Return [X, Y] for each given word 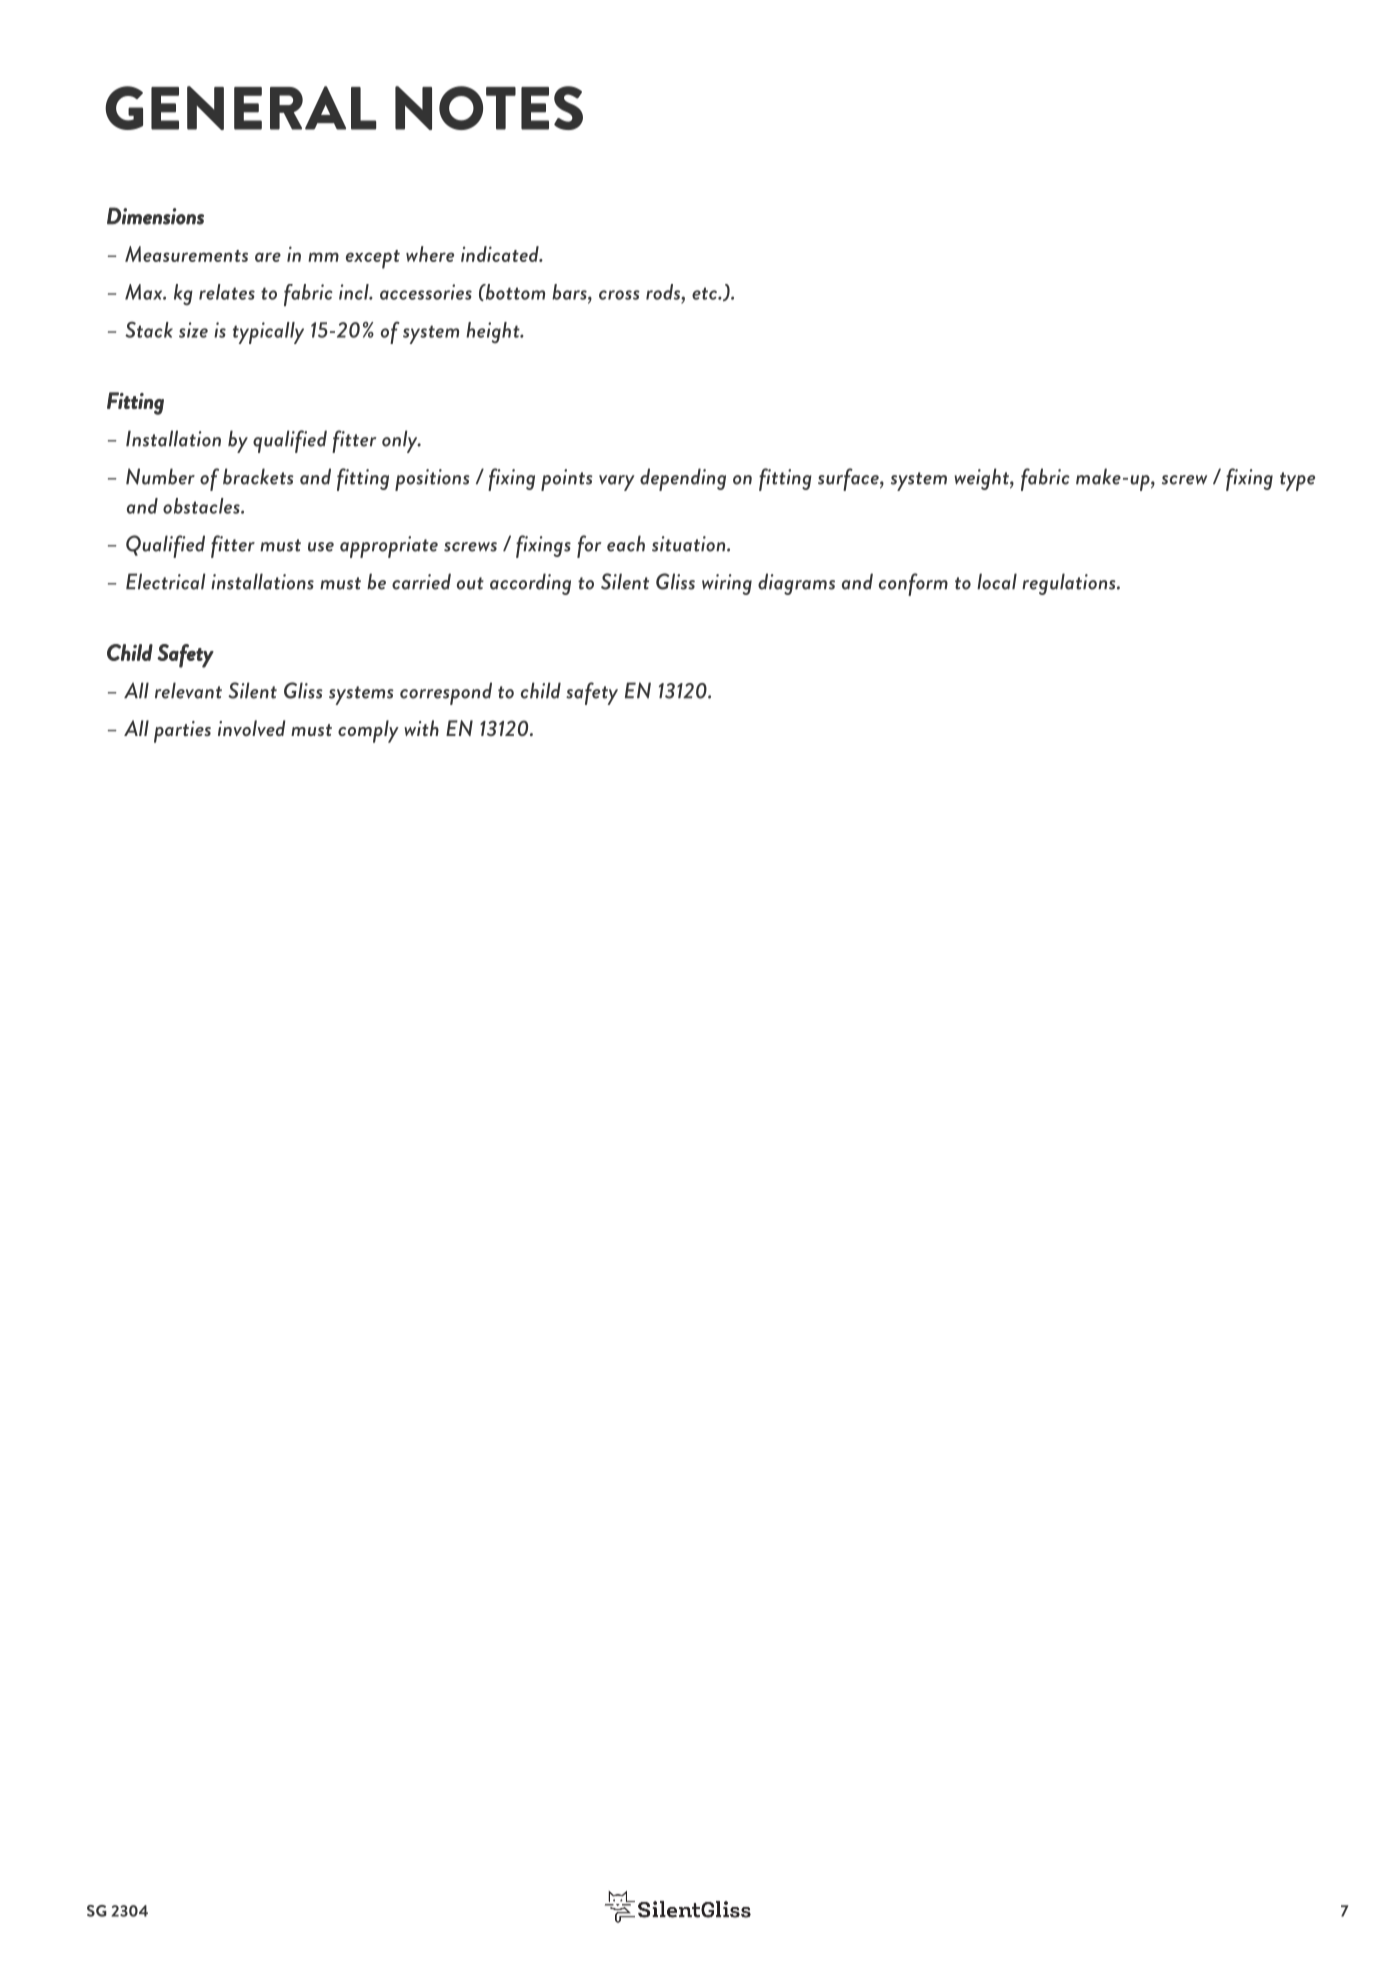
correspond [446, 693]
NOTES [489, 108]
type [1297, 481]
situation [690, 544]
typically [268, 333]
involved [252, 728]
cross [619, 295]
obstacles [202, 506]
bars [570, 292]
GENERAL [240, 108]
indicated [501, 254]
